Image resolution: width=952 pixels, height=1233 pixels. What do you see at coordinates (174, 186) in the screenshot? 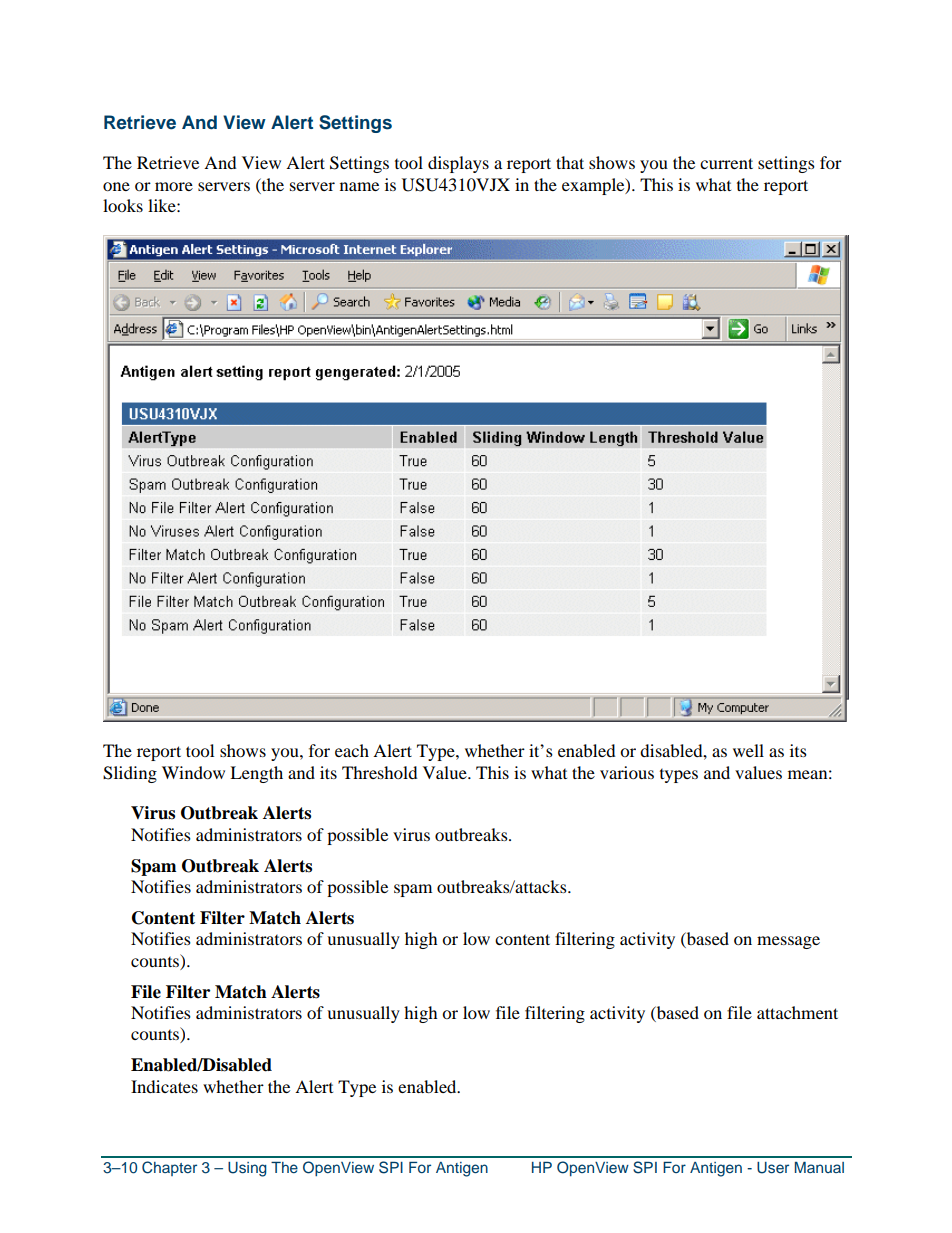
I see `more` at bounding box center [174, 186].
